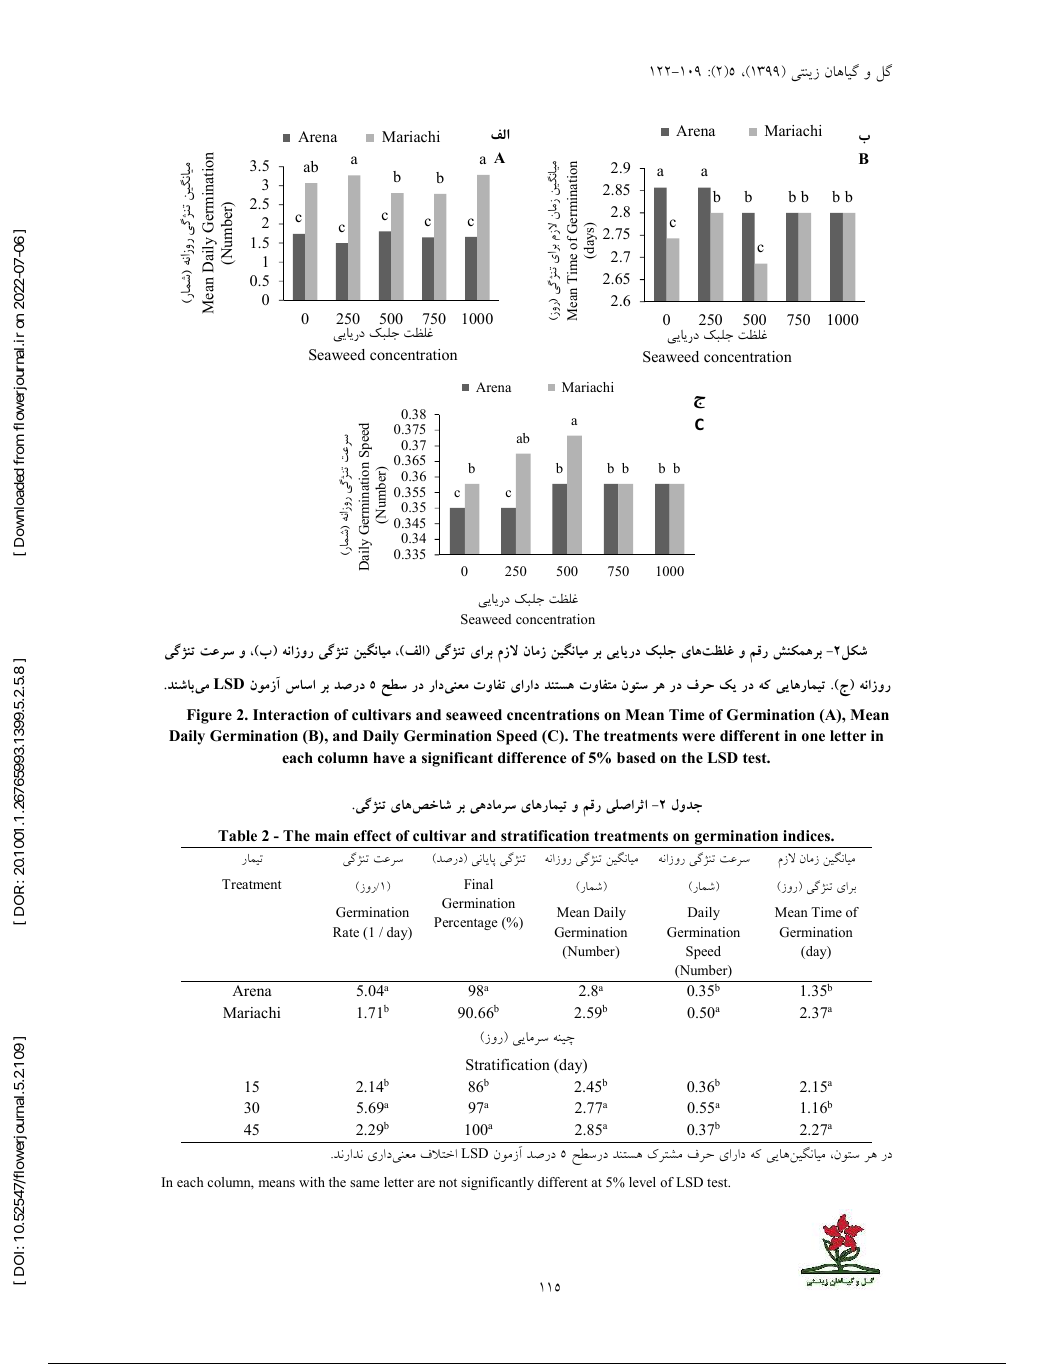 Image resolution: width=1054 pixels, height=1364 pixels. What do you see at coordinates (312, 1182) in the document?
I see `with` at bounding box center [312, 1182].
